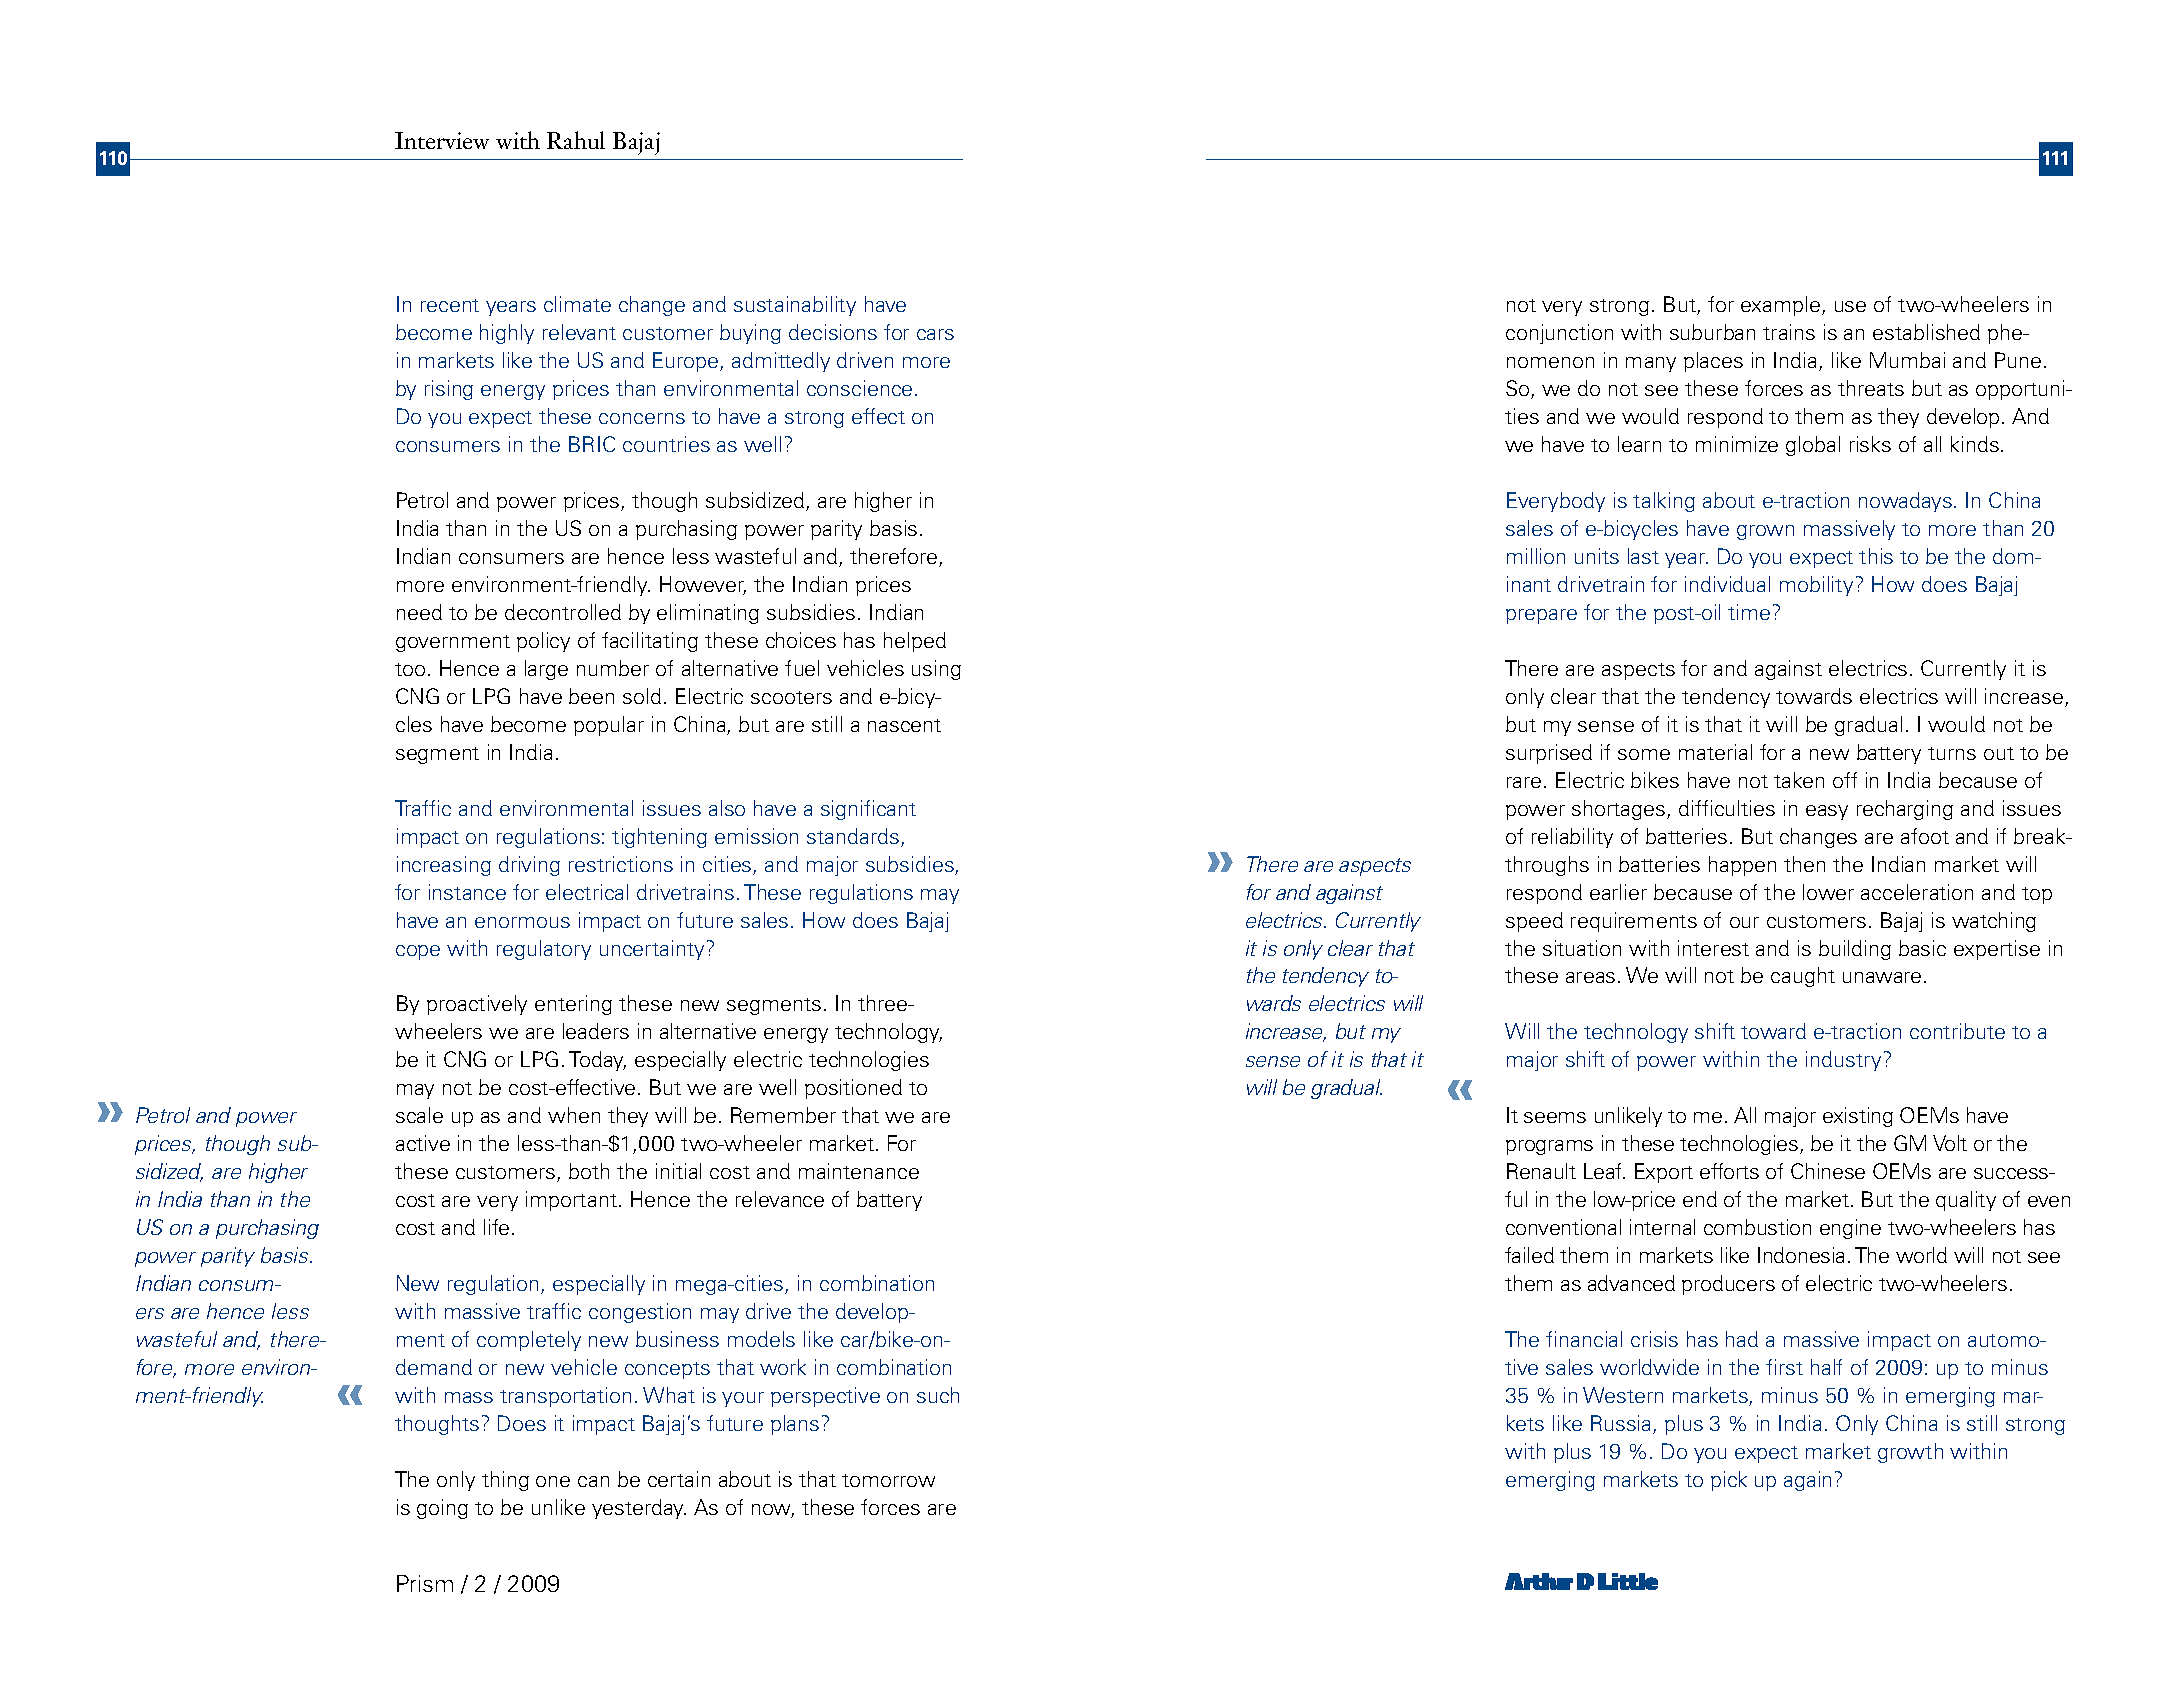  What do you see at coordinates (621, 864) in the image?
I see `restrictions` at bounding box center [621, 864].
